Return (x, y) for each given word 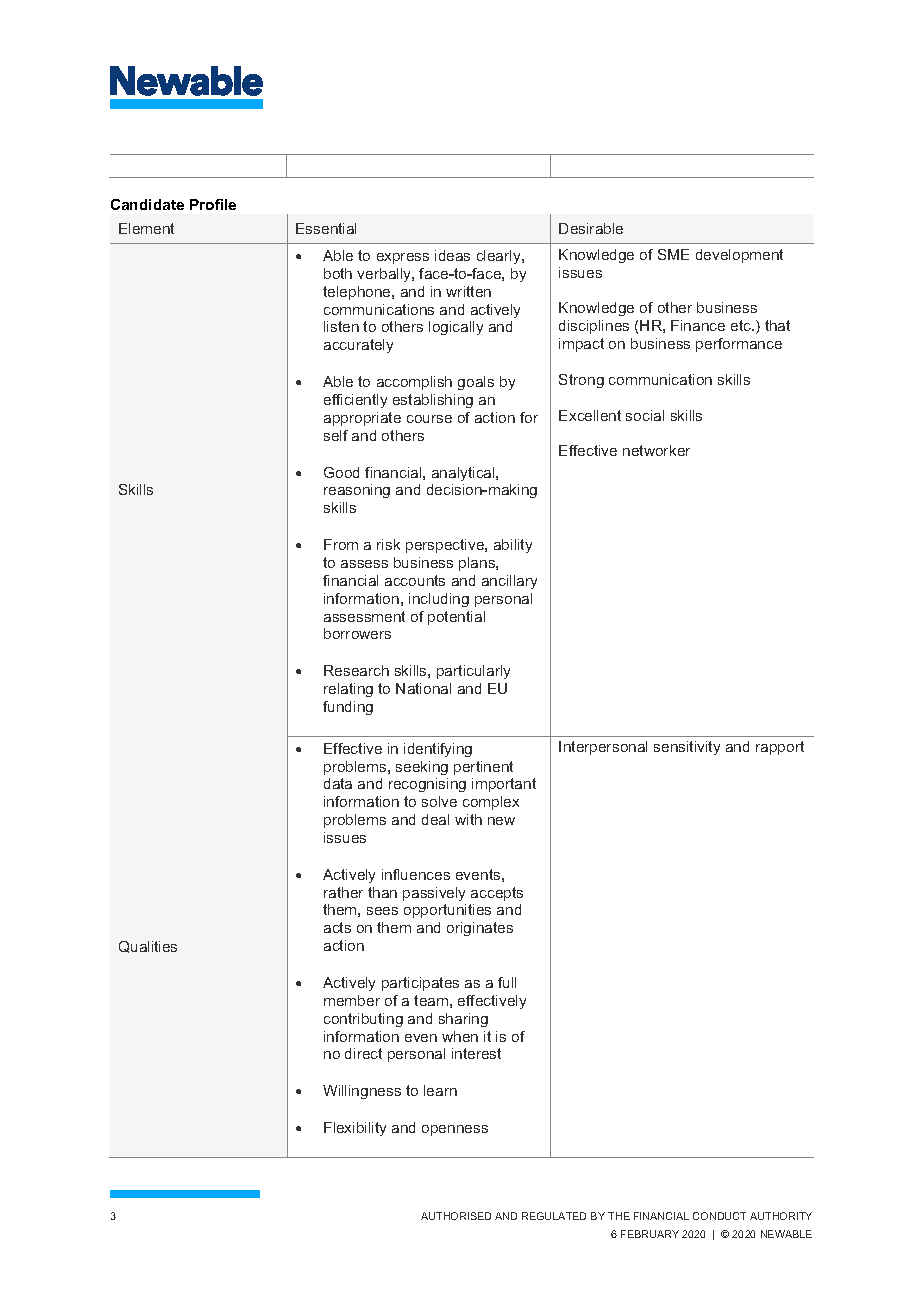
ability (513, 546)
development (739, 256)
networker (656, 450)
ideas (452, 255)
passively (434, 894)
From (341, 544)
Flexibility (355, 1129)
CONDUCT (719, 1216)
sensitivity (687, 748)
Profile (213, 204)
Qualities (148, 947)
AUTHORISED (456, 1216)
